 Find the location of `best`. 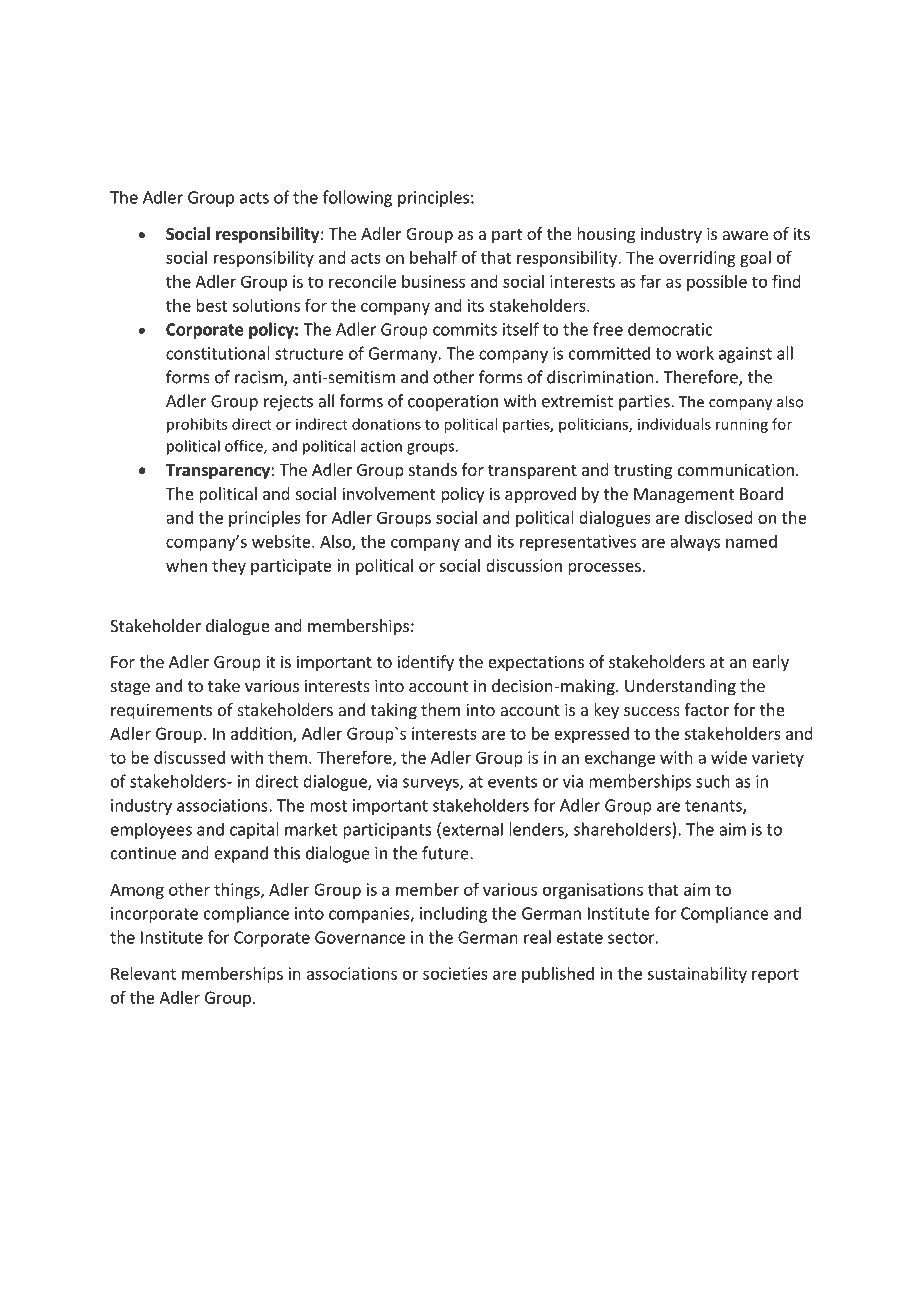

best is located at coordinates (212, 305).
